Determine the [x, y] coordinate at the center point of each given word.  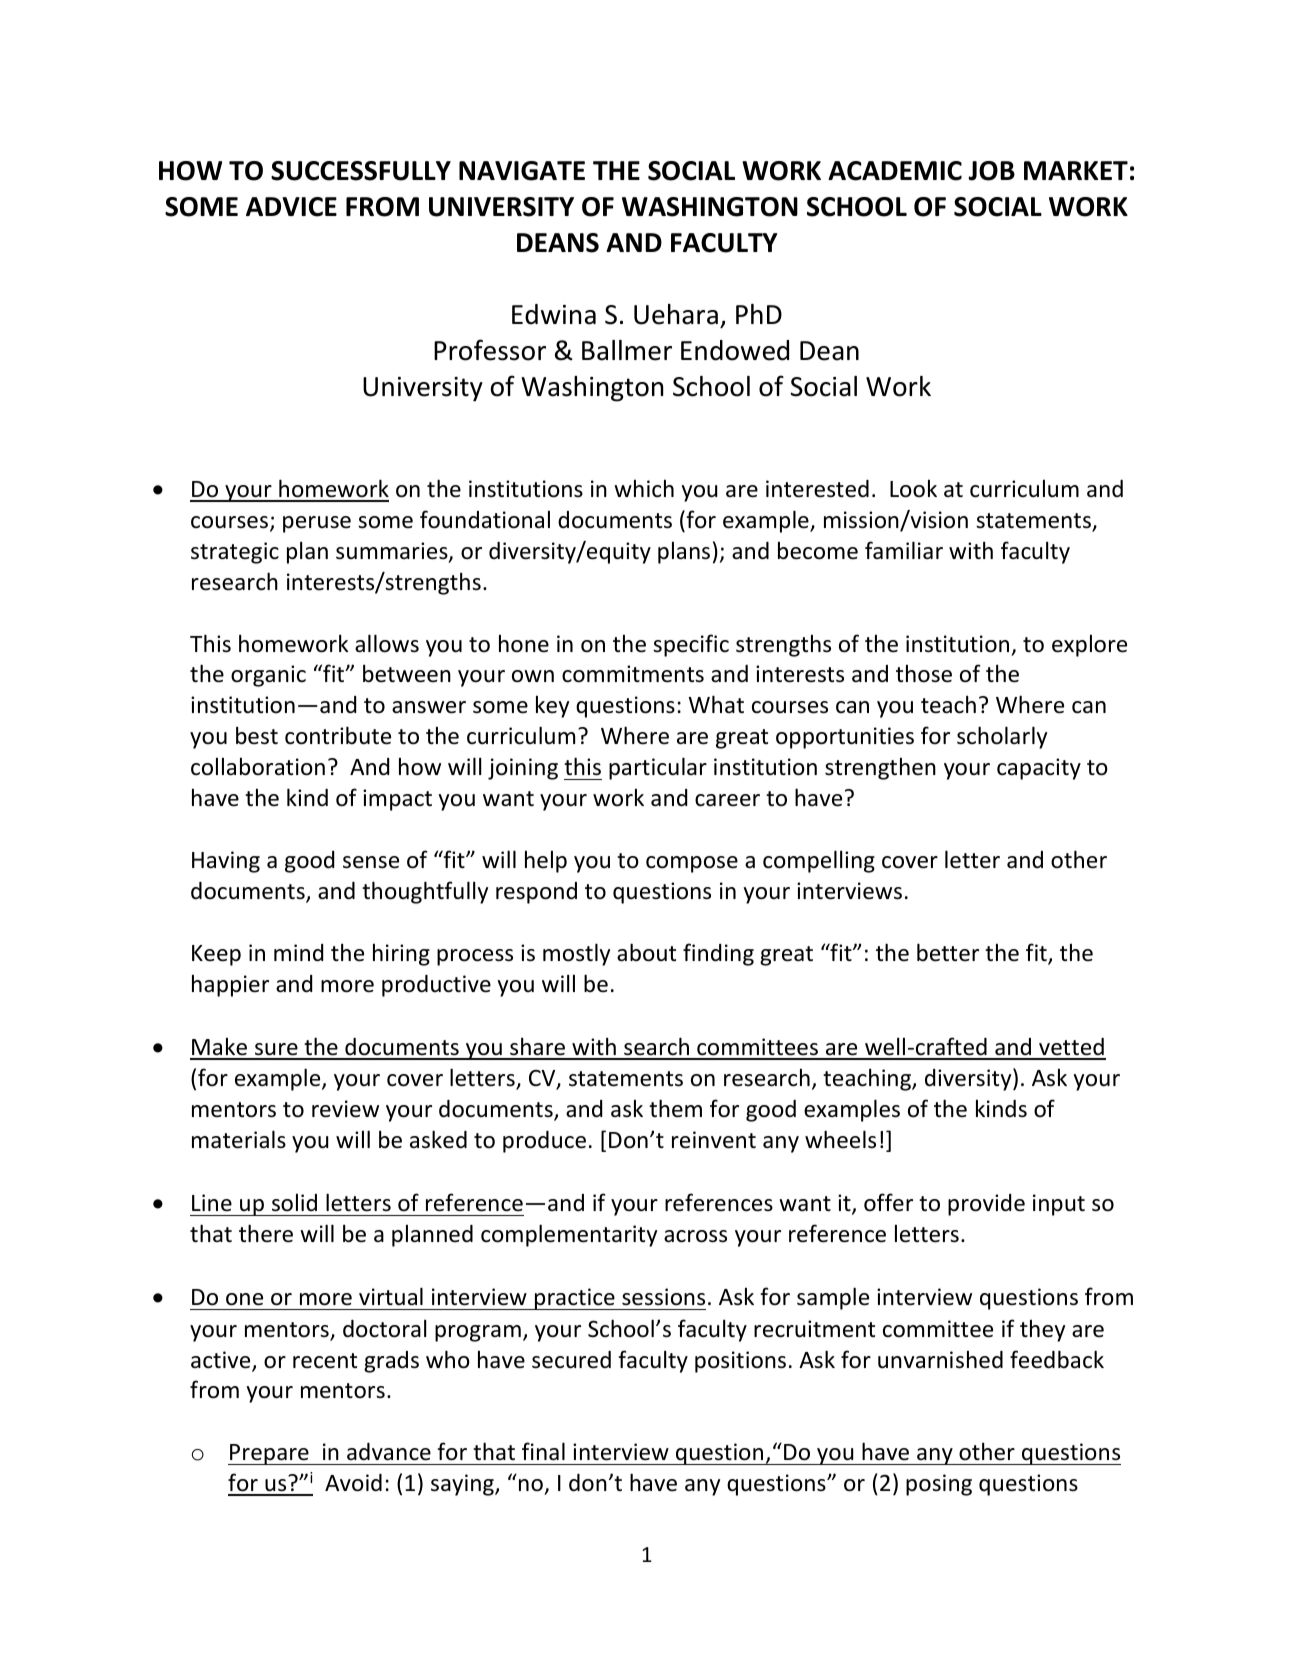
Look [913, 488]
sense [371, 862]
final [543, 1451]
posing [939, 1485]
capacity [1039, 769]
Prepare [269, 1454]
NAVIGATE [522, 171]
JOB [992, 171]
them [675, 1108]
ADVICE [291, 207]
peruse [317, 524]
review [345, 1109]
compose [692, 864]
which [644, 488]
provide [986, 1205]
